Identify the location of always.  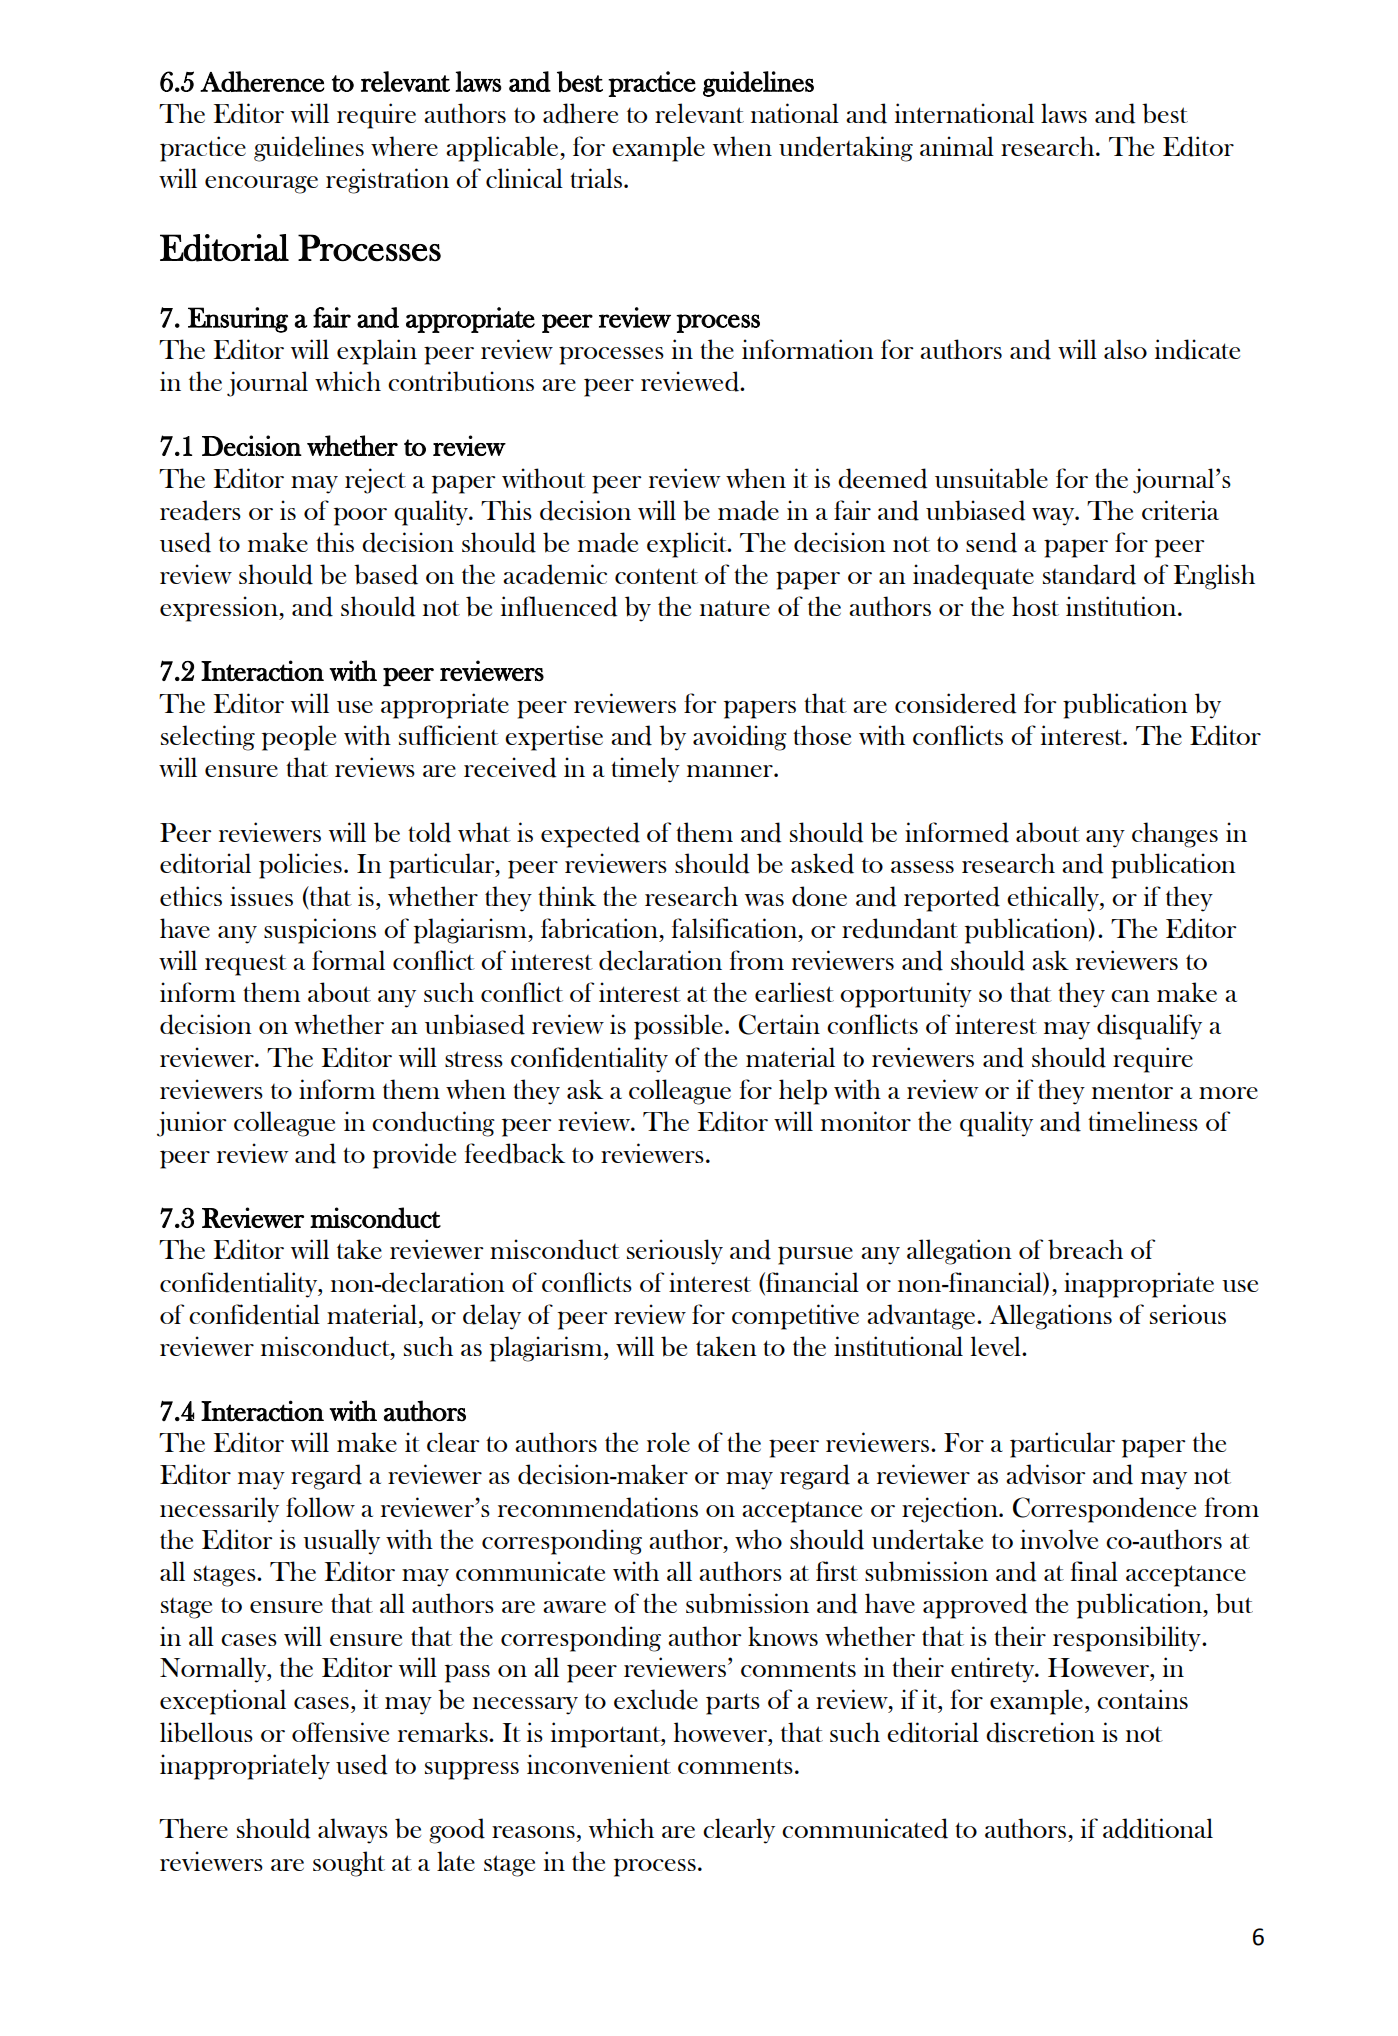
(353, 1831).
